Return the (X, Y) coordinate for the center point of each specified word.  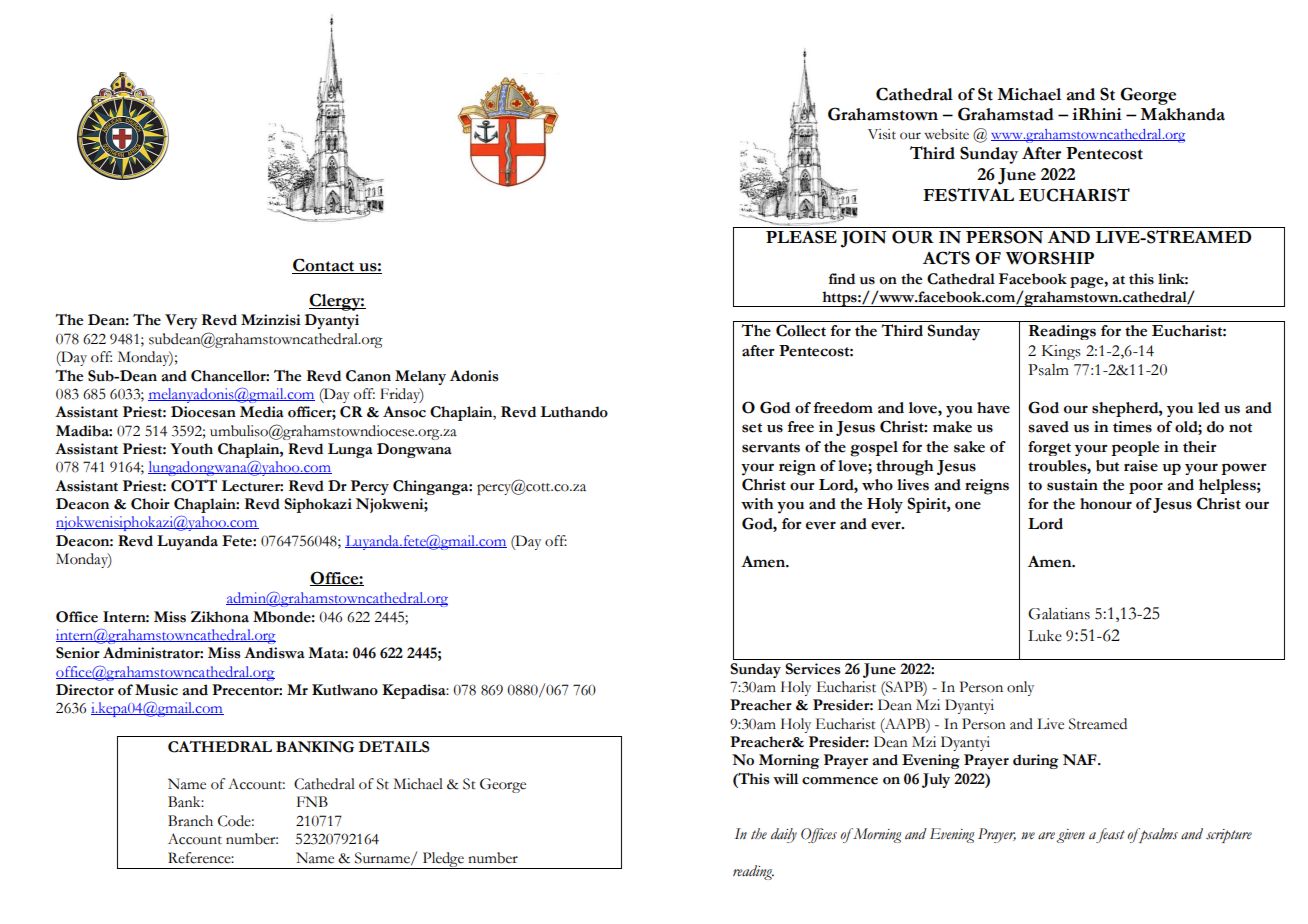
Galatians (1059, 614)
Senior (78, 653)
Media (262, 412)
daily (784, 835)
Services (812, 669)
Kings (1061, 352)
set (752, 428)
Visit (882, 134)
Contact (324, 266)
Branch (190, 821)
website (946, 134)
